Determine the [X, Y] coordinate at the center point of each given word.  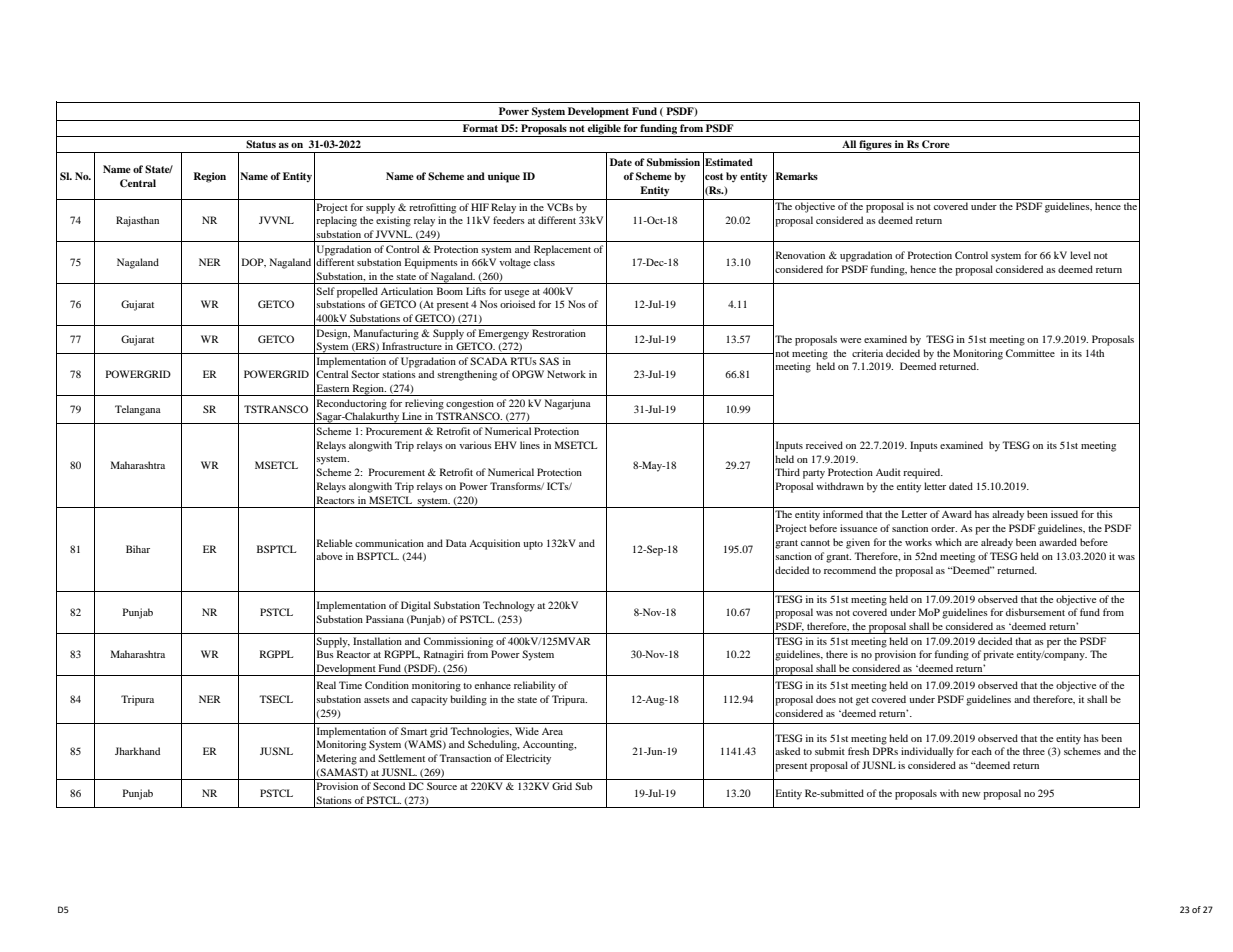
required [923, 473]
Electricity [528, 759]
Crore [936, 144]
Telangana [138, 410]
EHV [506, 445]
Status [261, 144]
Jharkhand [137, 751]
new [971, 794]
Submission [673, 162]
